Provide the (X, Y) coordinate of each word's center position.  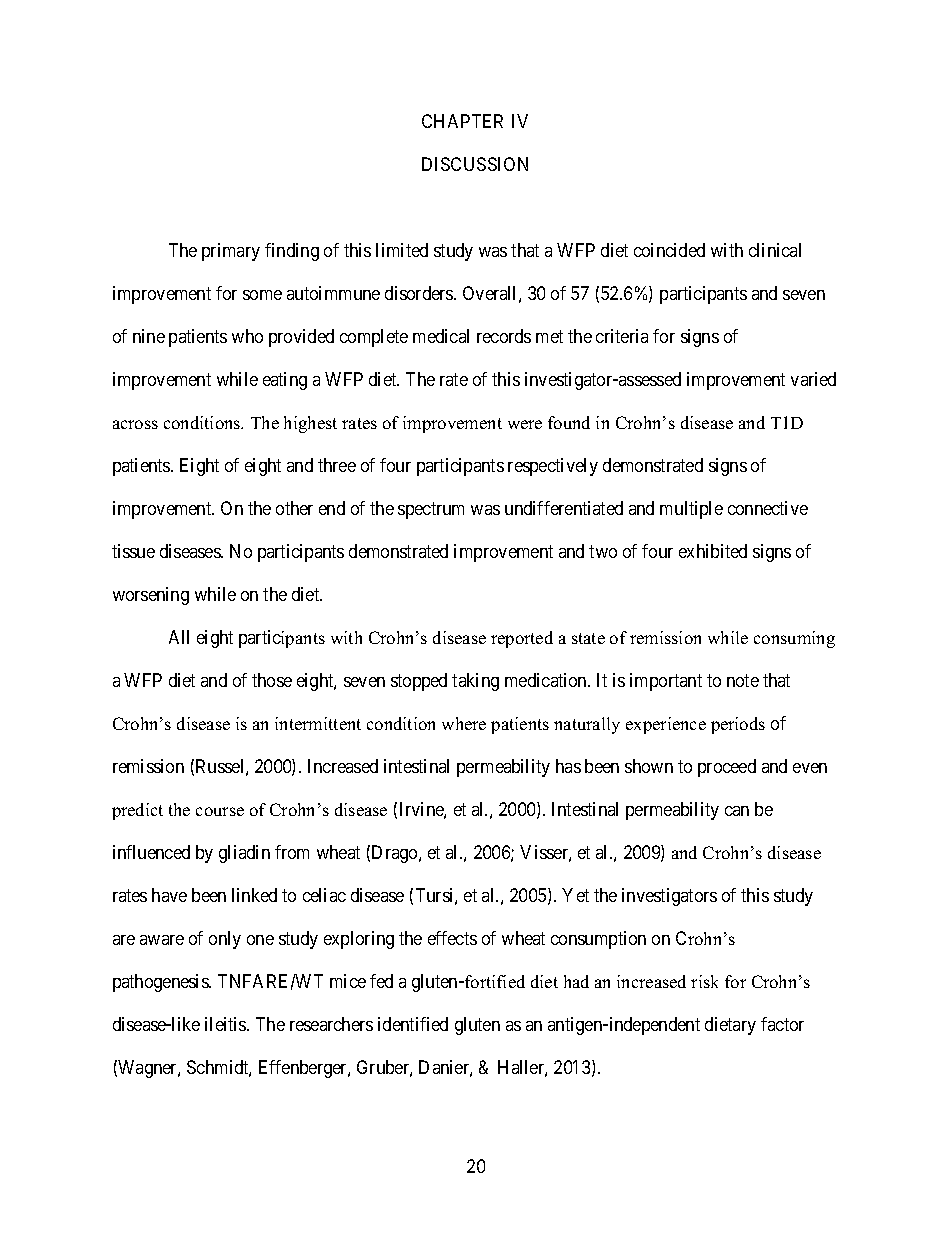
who (247, 336)
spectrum (431, 510)
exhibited (713, 551)
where (464, 723)
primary (231, 252)
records (504, 336)
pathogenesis (161, 983)
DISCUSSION (475, 164)
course (220, 811)
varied (813, 379)
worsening (151, 596)
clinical (775, 250)
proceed (727, 768)
